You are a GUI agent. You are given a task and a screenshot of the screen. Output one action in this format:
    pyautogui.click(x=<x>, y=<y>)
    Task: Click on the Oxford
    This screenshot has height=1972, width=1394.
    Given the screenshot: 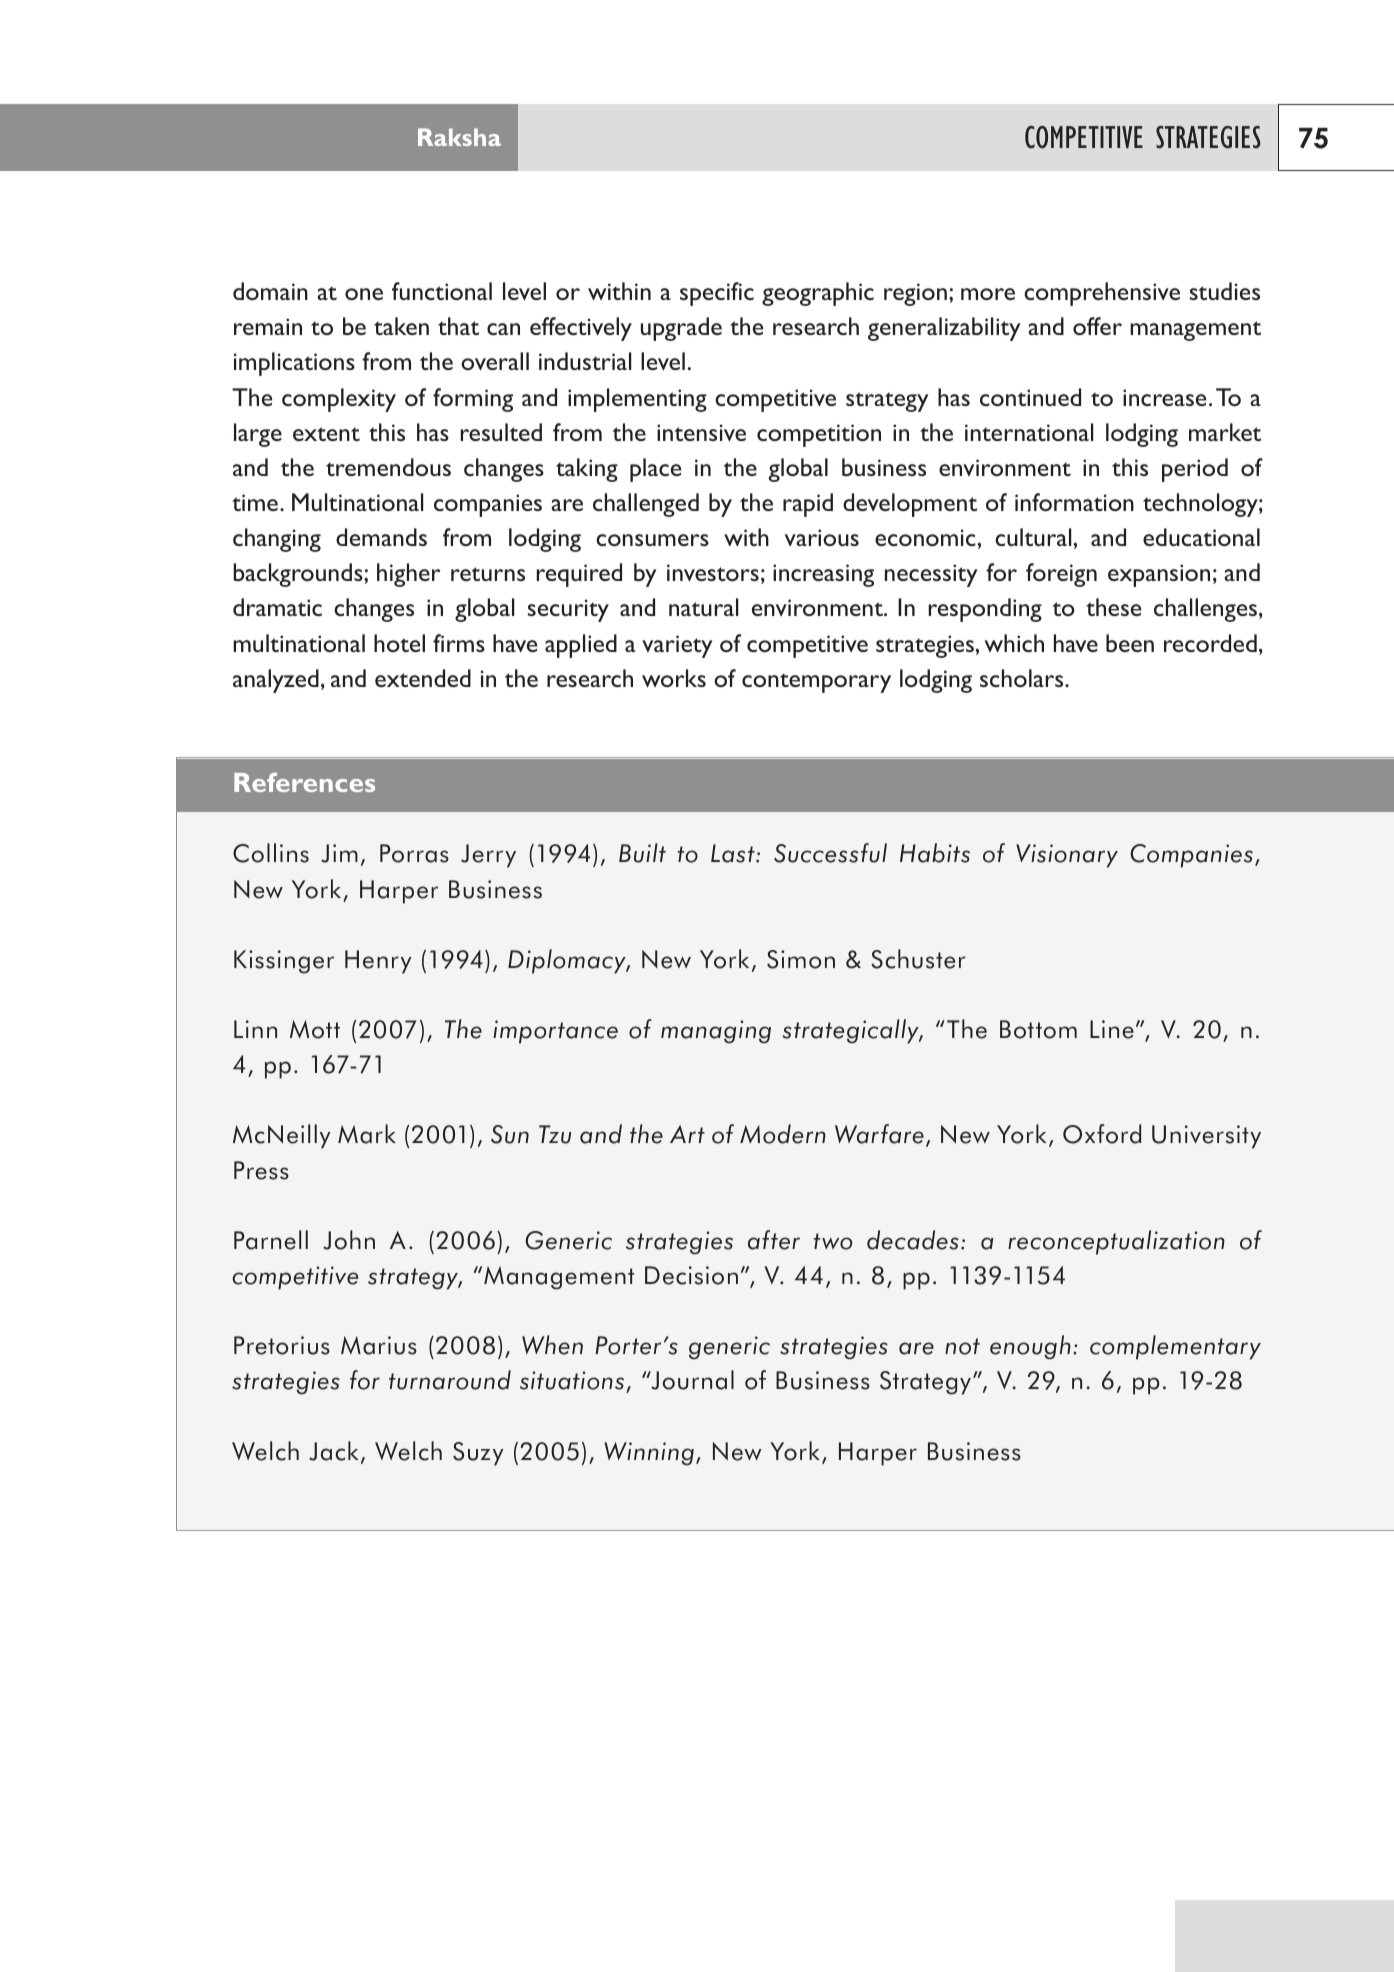 What is the action you would take?
    pyautogui.click(x=1102, y=1134)
